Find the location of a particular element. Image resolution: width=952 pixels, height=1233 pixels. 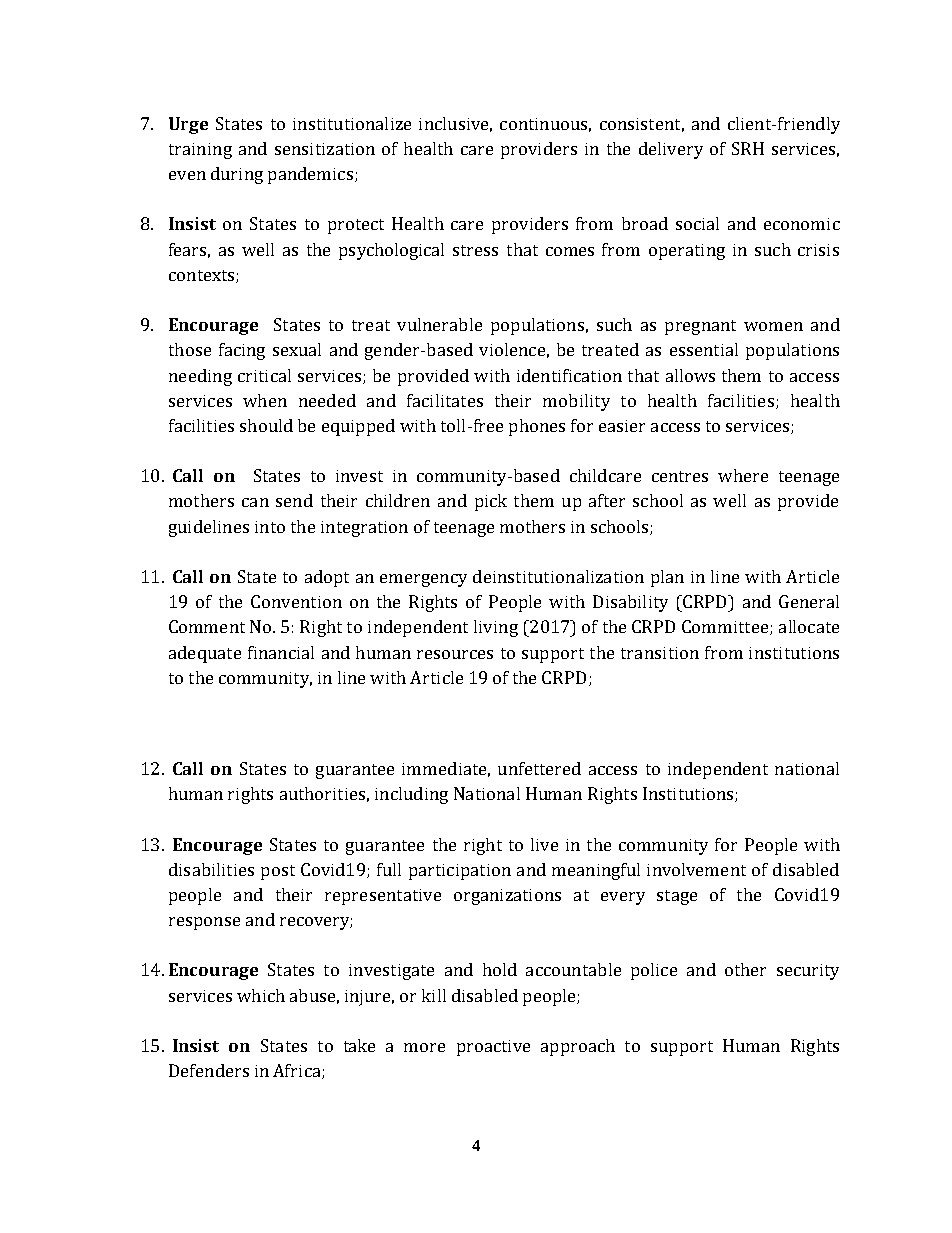

can is located at coordinates (255, 502).
